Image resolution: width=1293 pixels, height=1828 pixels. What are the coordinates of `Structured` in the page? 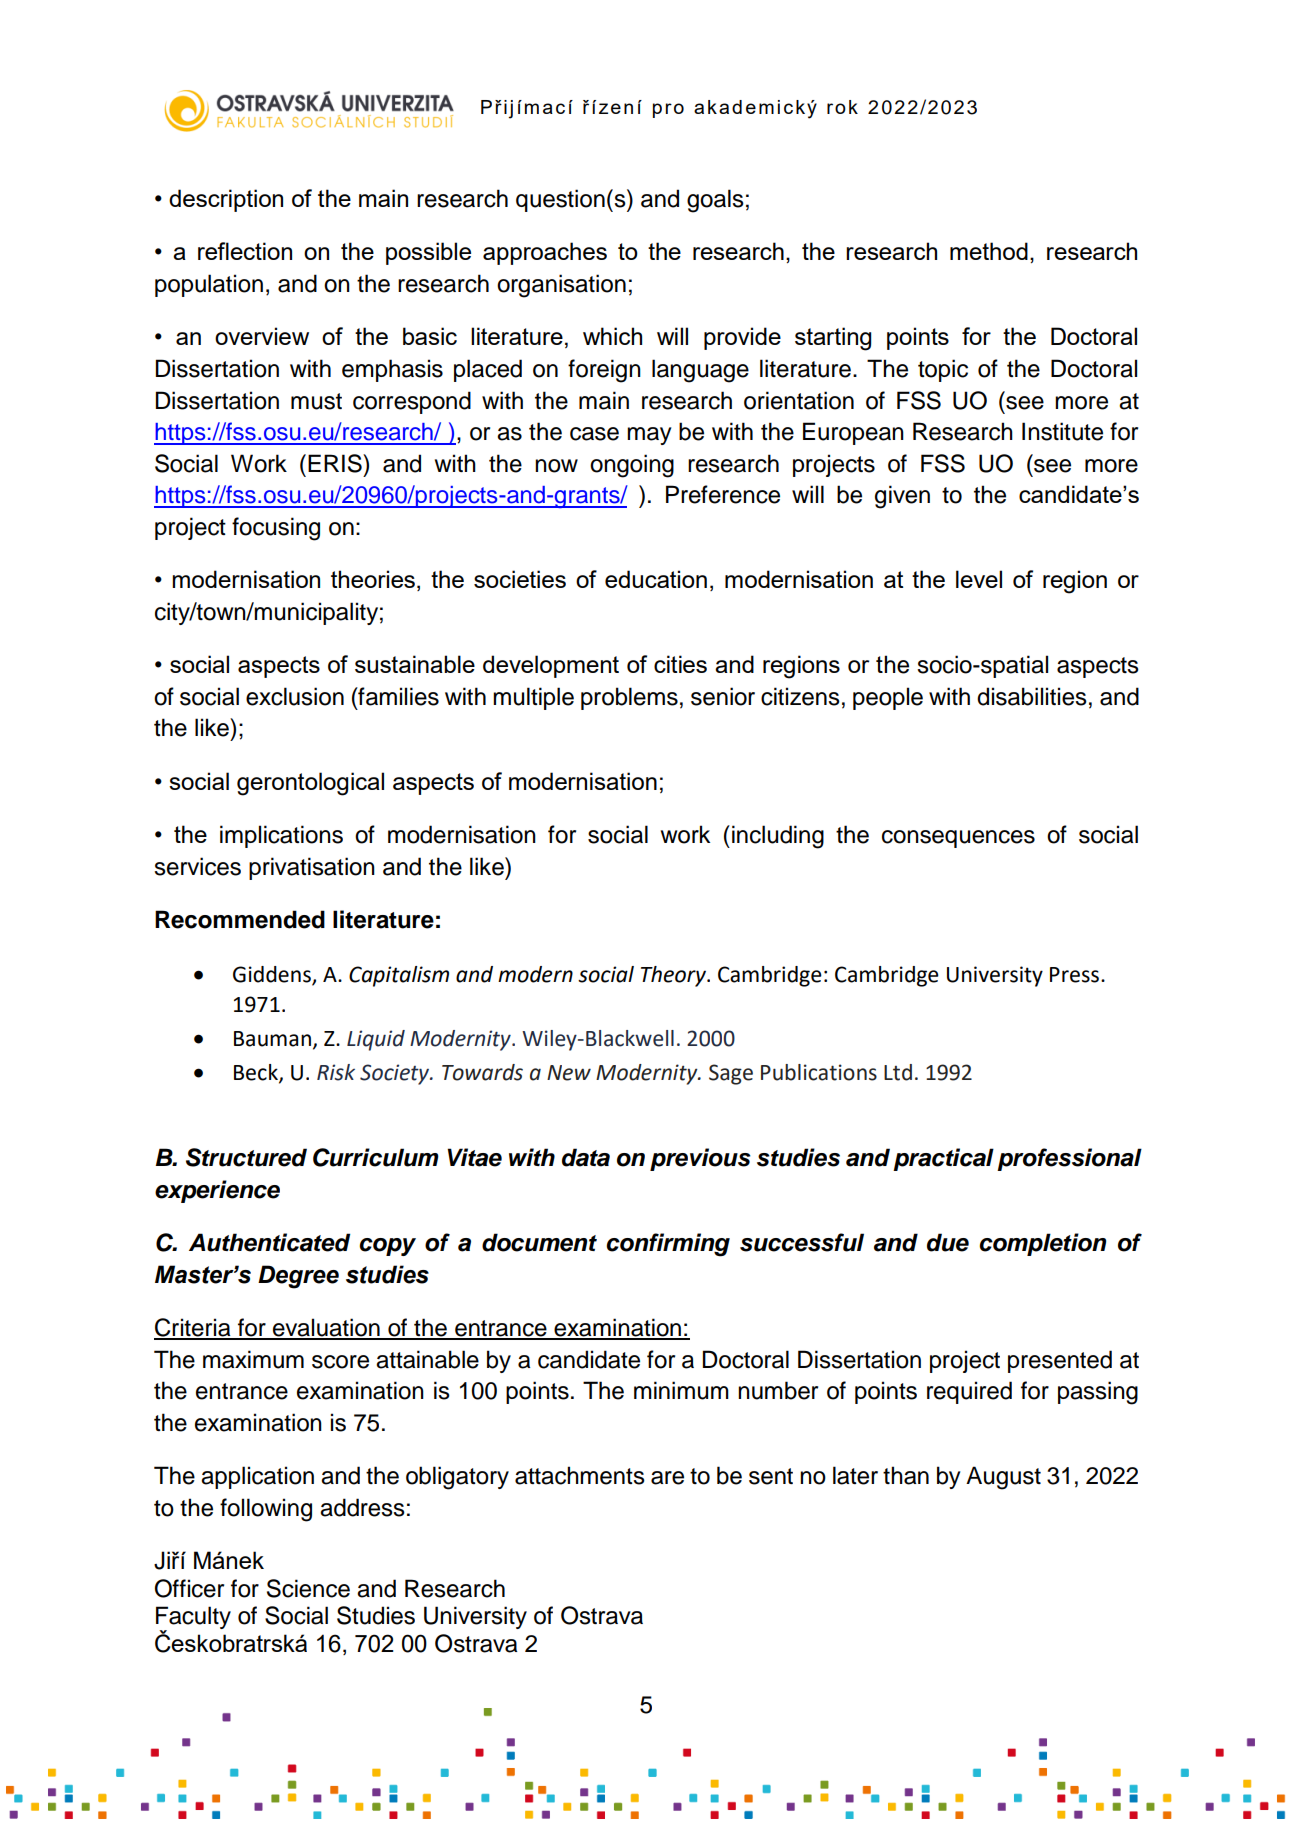 It's located at (246, 1157).
